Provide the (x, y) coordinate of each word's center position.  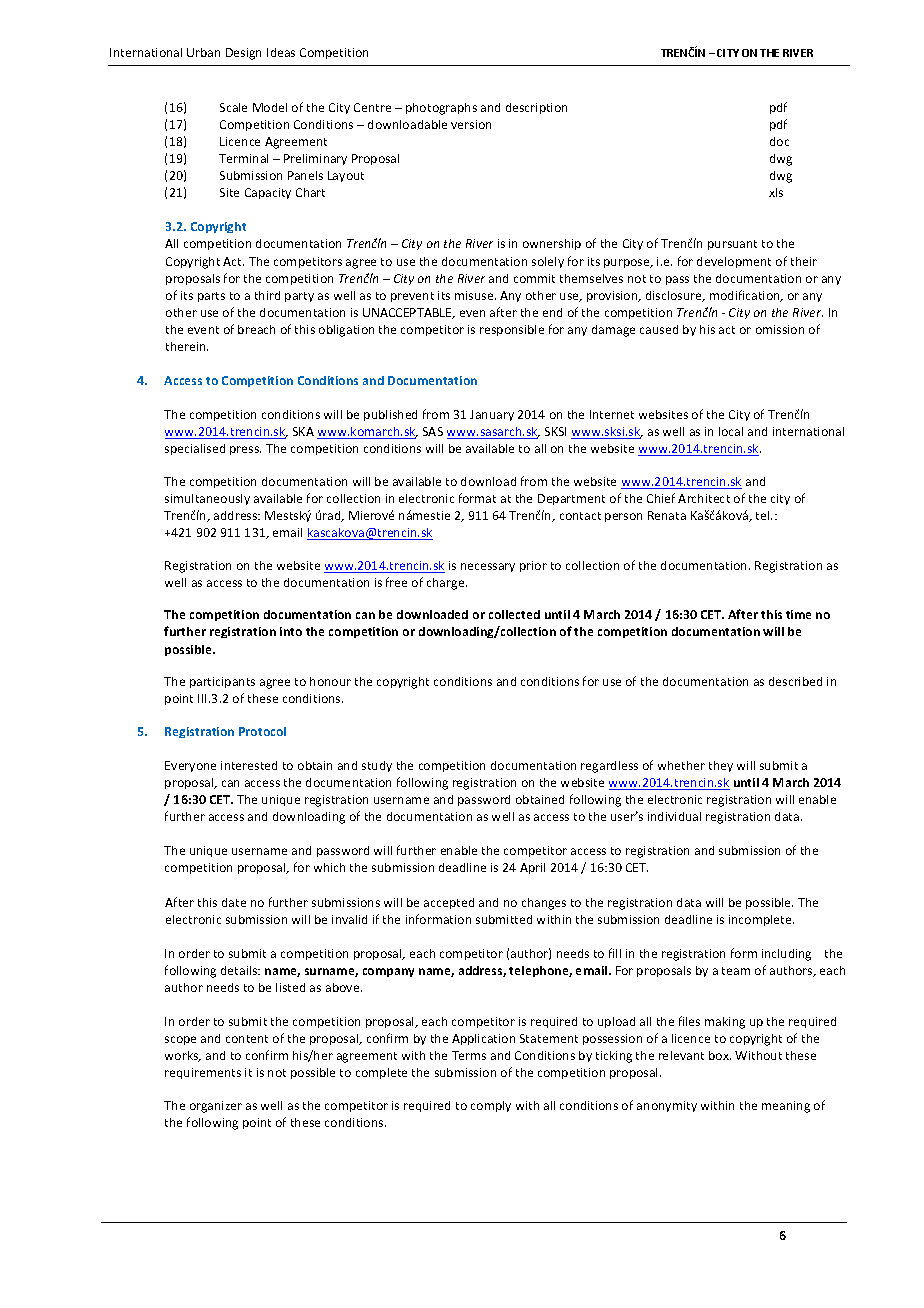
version (471, 124)
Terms (469, 1055)
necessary (488, 567)
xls (776, 192)
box (720, 1055)
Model (270, 107)
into (291, 631)
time (798, 614)
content (247, 1039)
